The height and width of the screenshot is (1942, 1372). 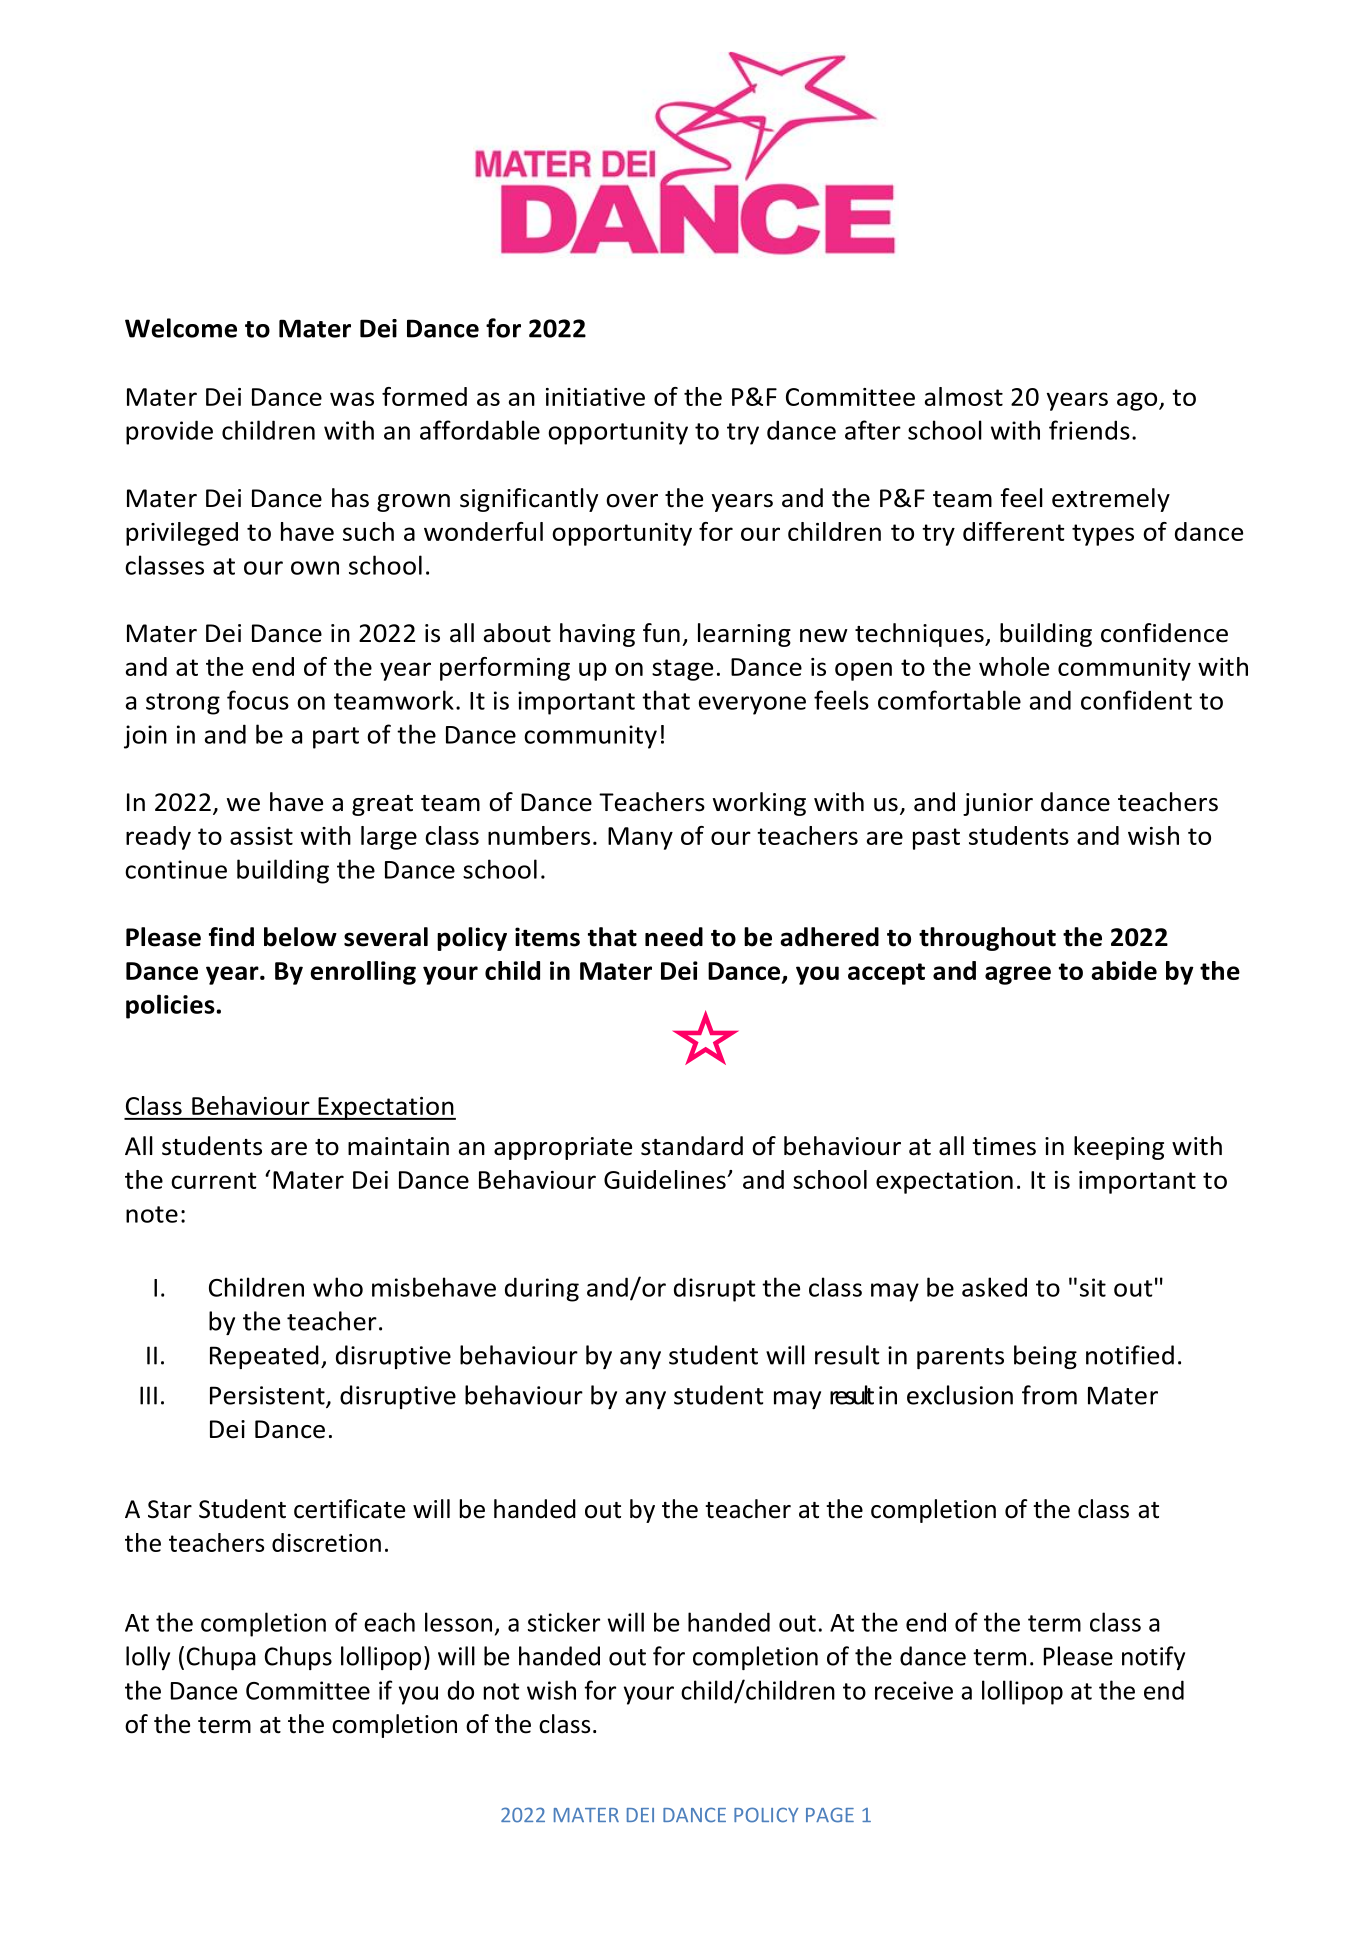 What do you see at coordinates (171, 1006) in the screenshot?
I see `policies` at bounding box center [171, 1006].
